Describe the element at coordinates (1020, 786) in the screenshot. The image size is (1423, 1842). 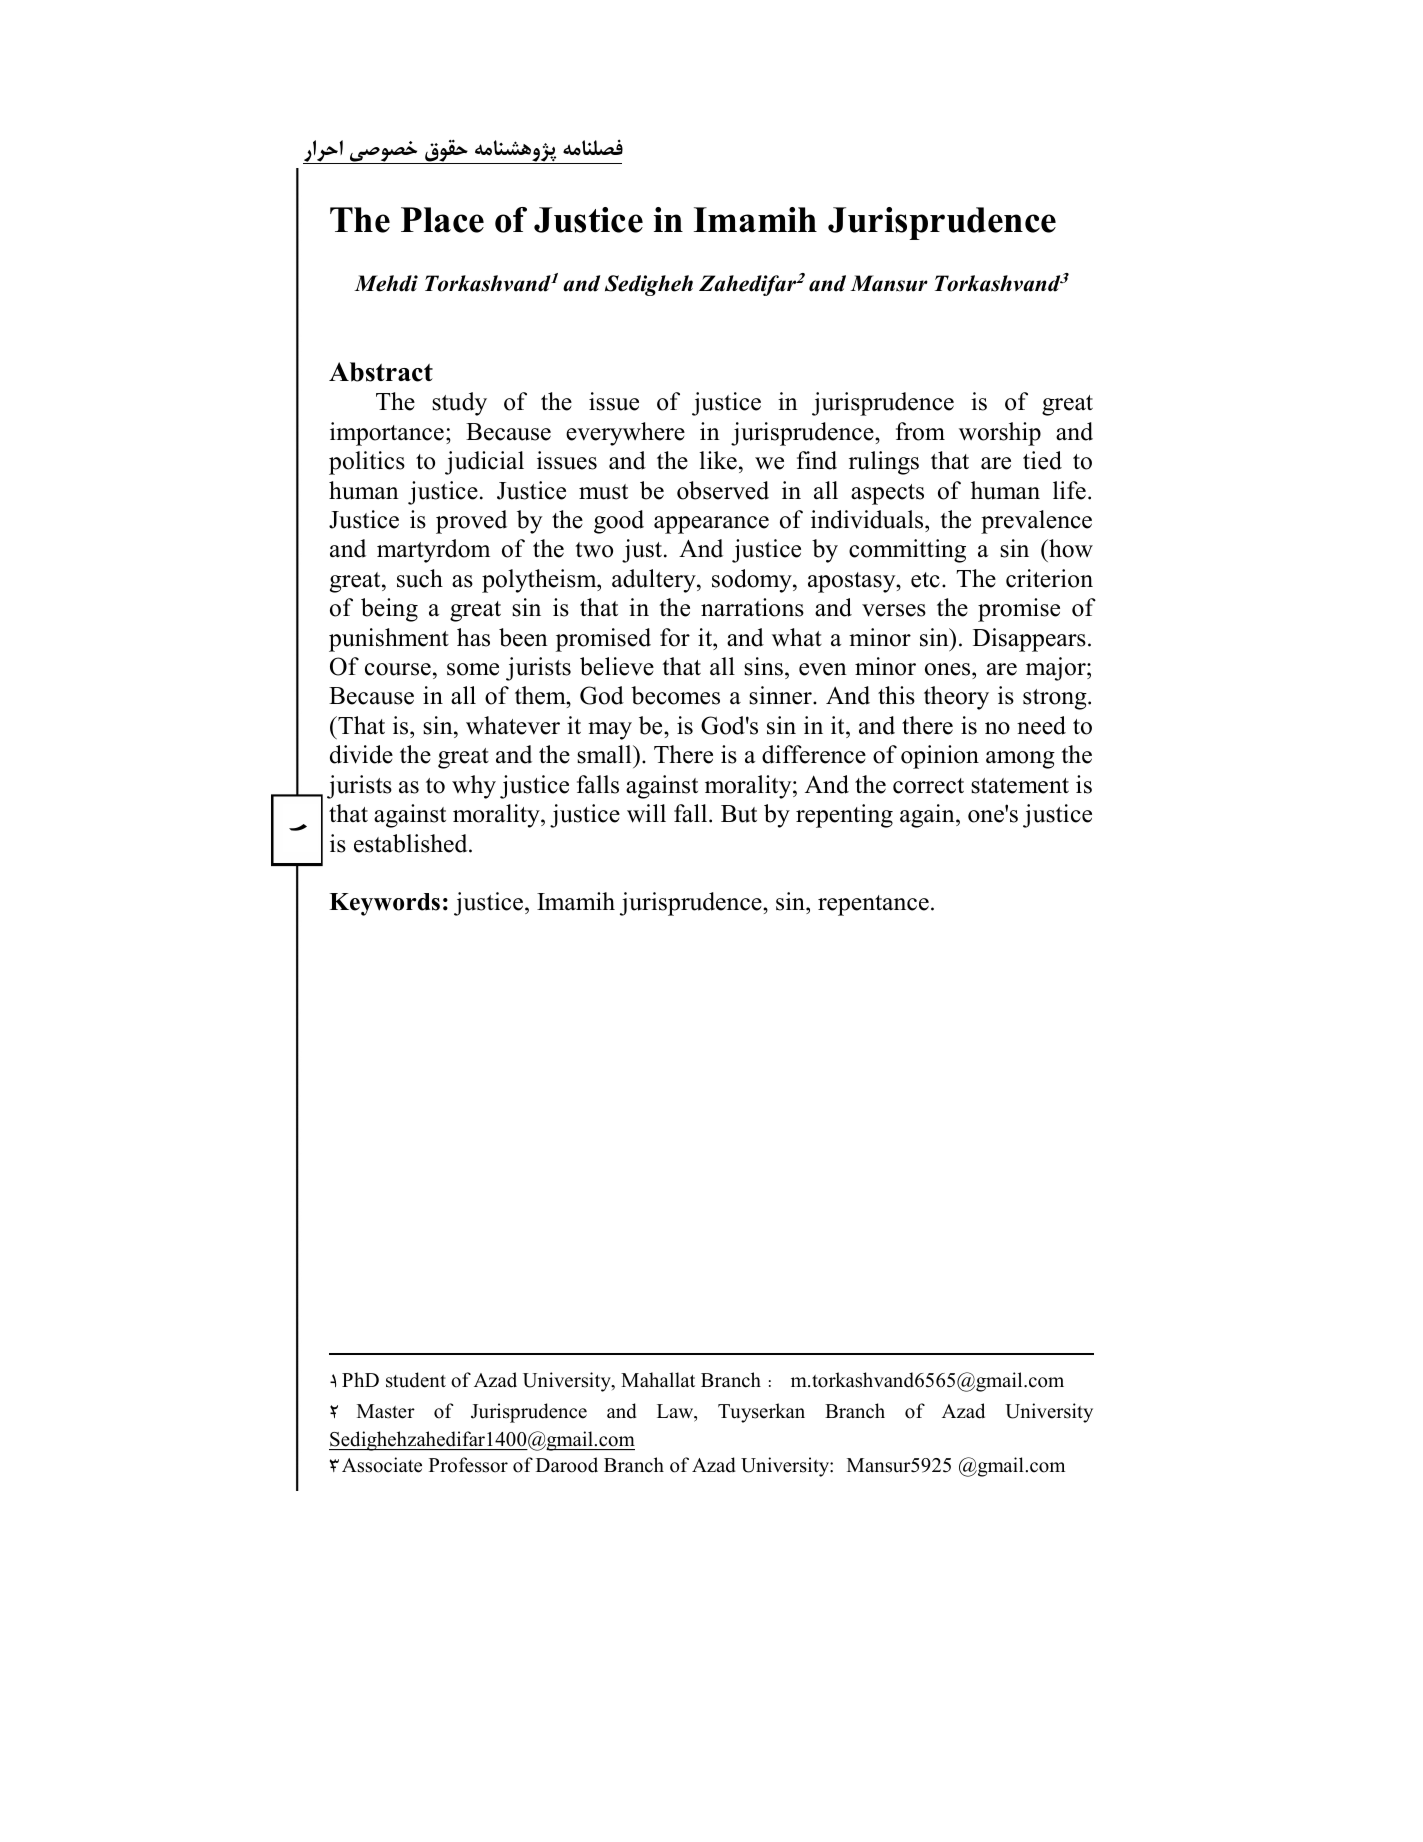
I see `statement` at that location.
